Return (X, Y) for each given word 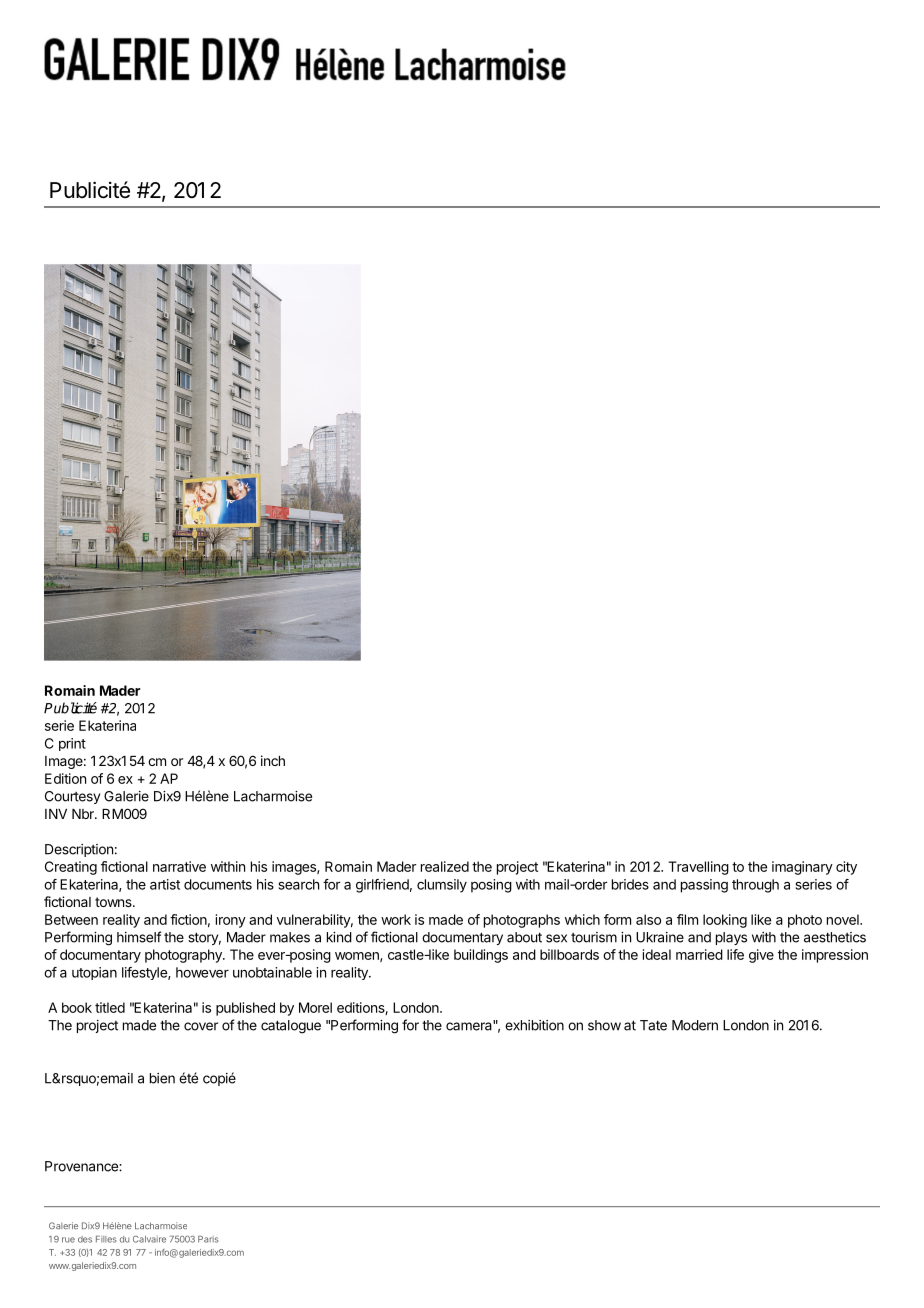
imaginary (802, 868)
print (72, 744)
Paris (208, 1239)
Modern (695, 1025)
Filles (106, 1239)
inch (273, 760)
